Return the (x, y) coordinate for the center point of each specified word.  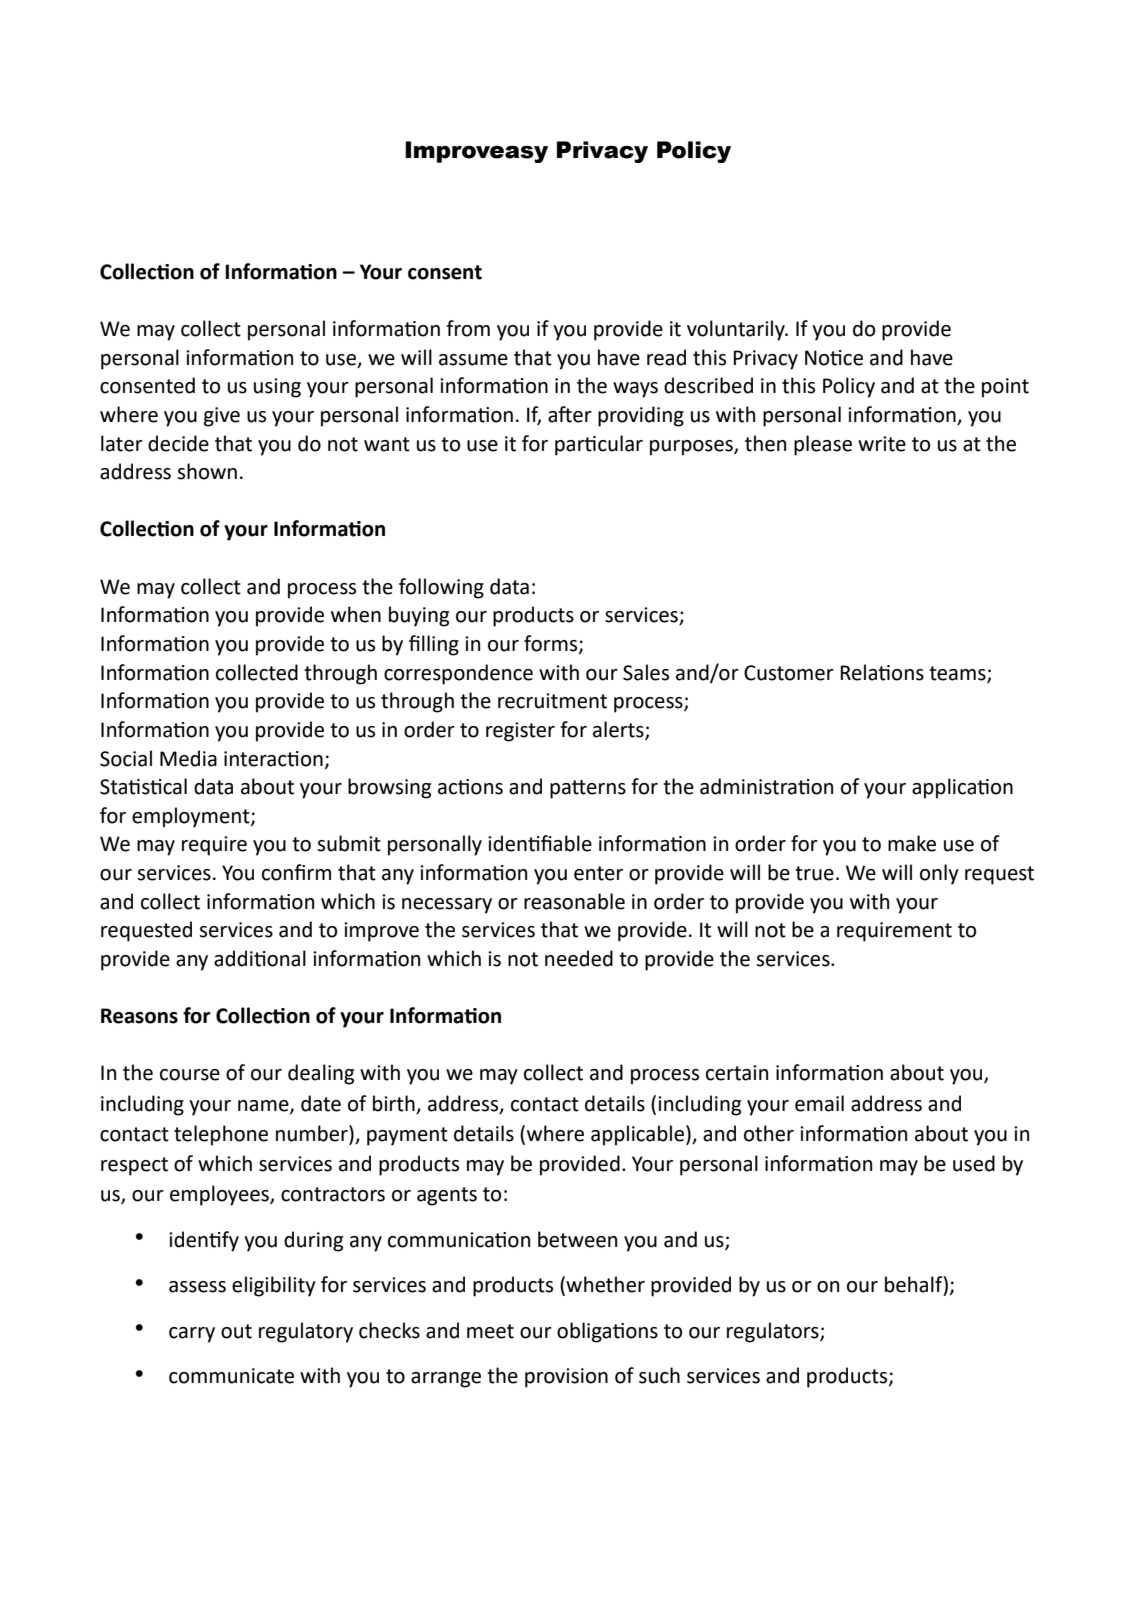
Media (188, 758)
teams (958, 674)
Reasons (139, 1016)
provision (566, 1378)
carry (192, 1335)
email (819, 1103)
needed (579, 958)
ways (635, 390)
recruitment (552, 701)
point (1005, 388)
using (277, 388)
